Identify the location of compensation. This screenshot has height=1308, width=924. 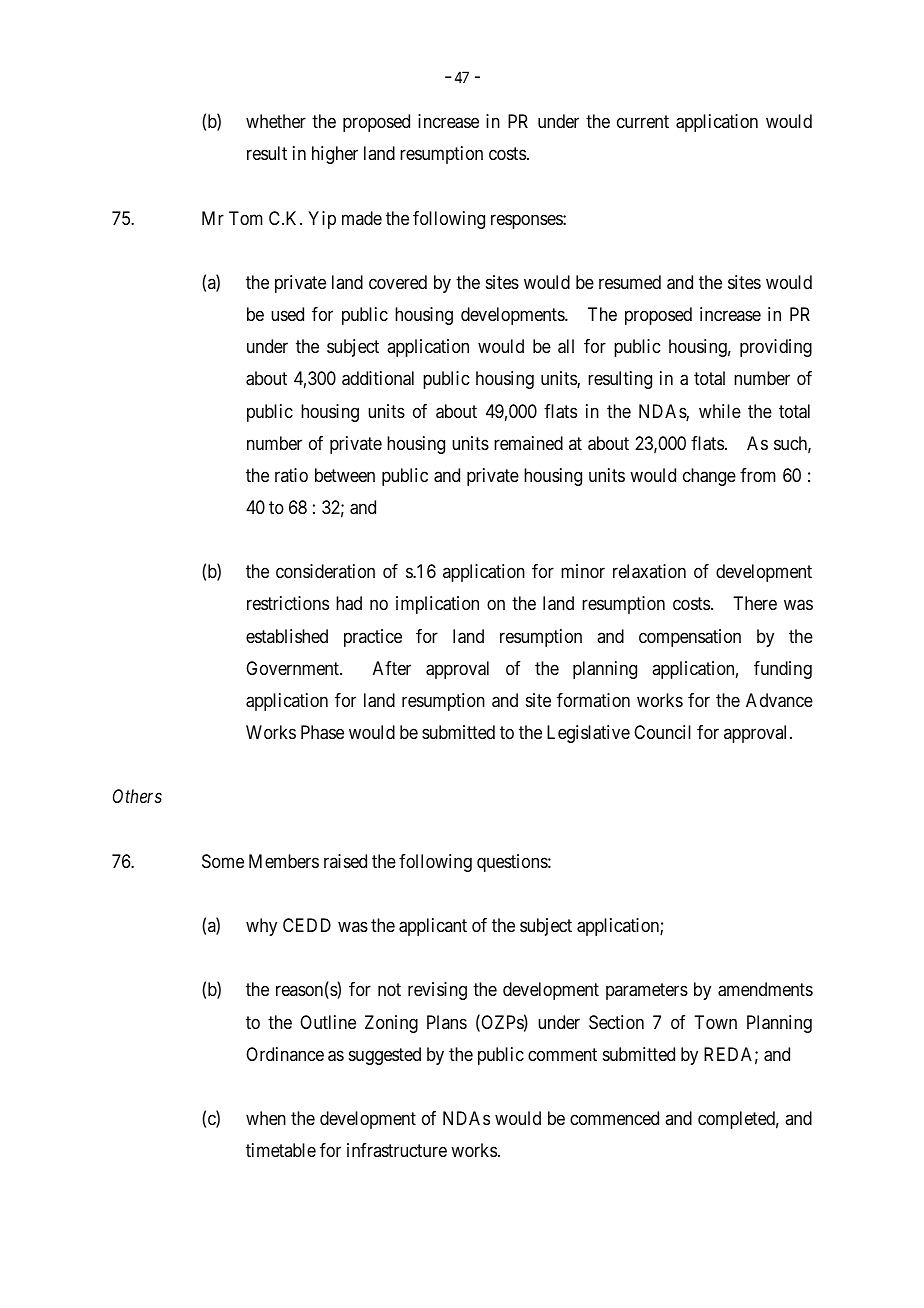
(690, 638).
